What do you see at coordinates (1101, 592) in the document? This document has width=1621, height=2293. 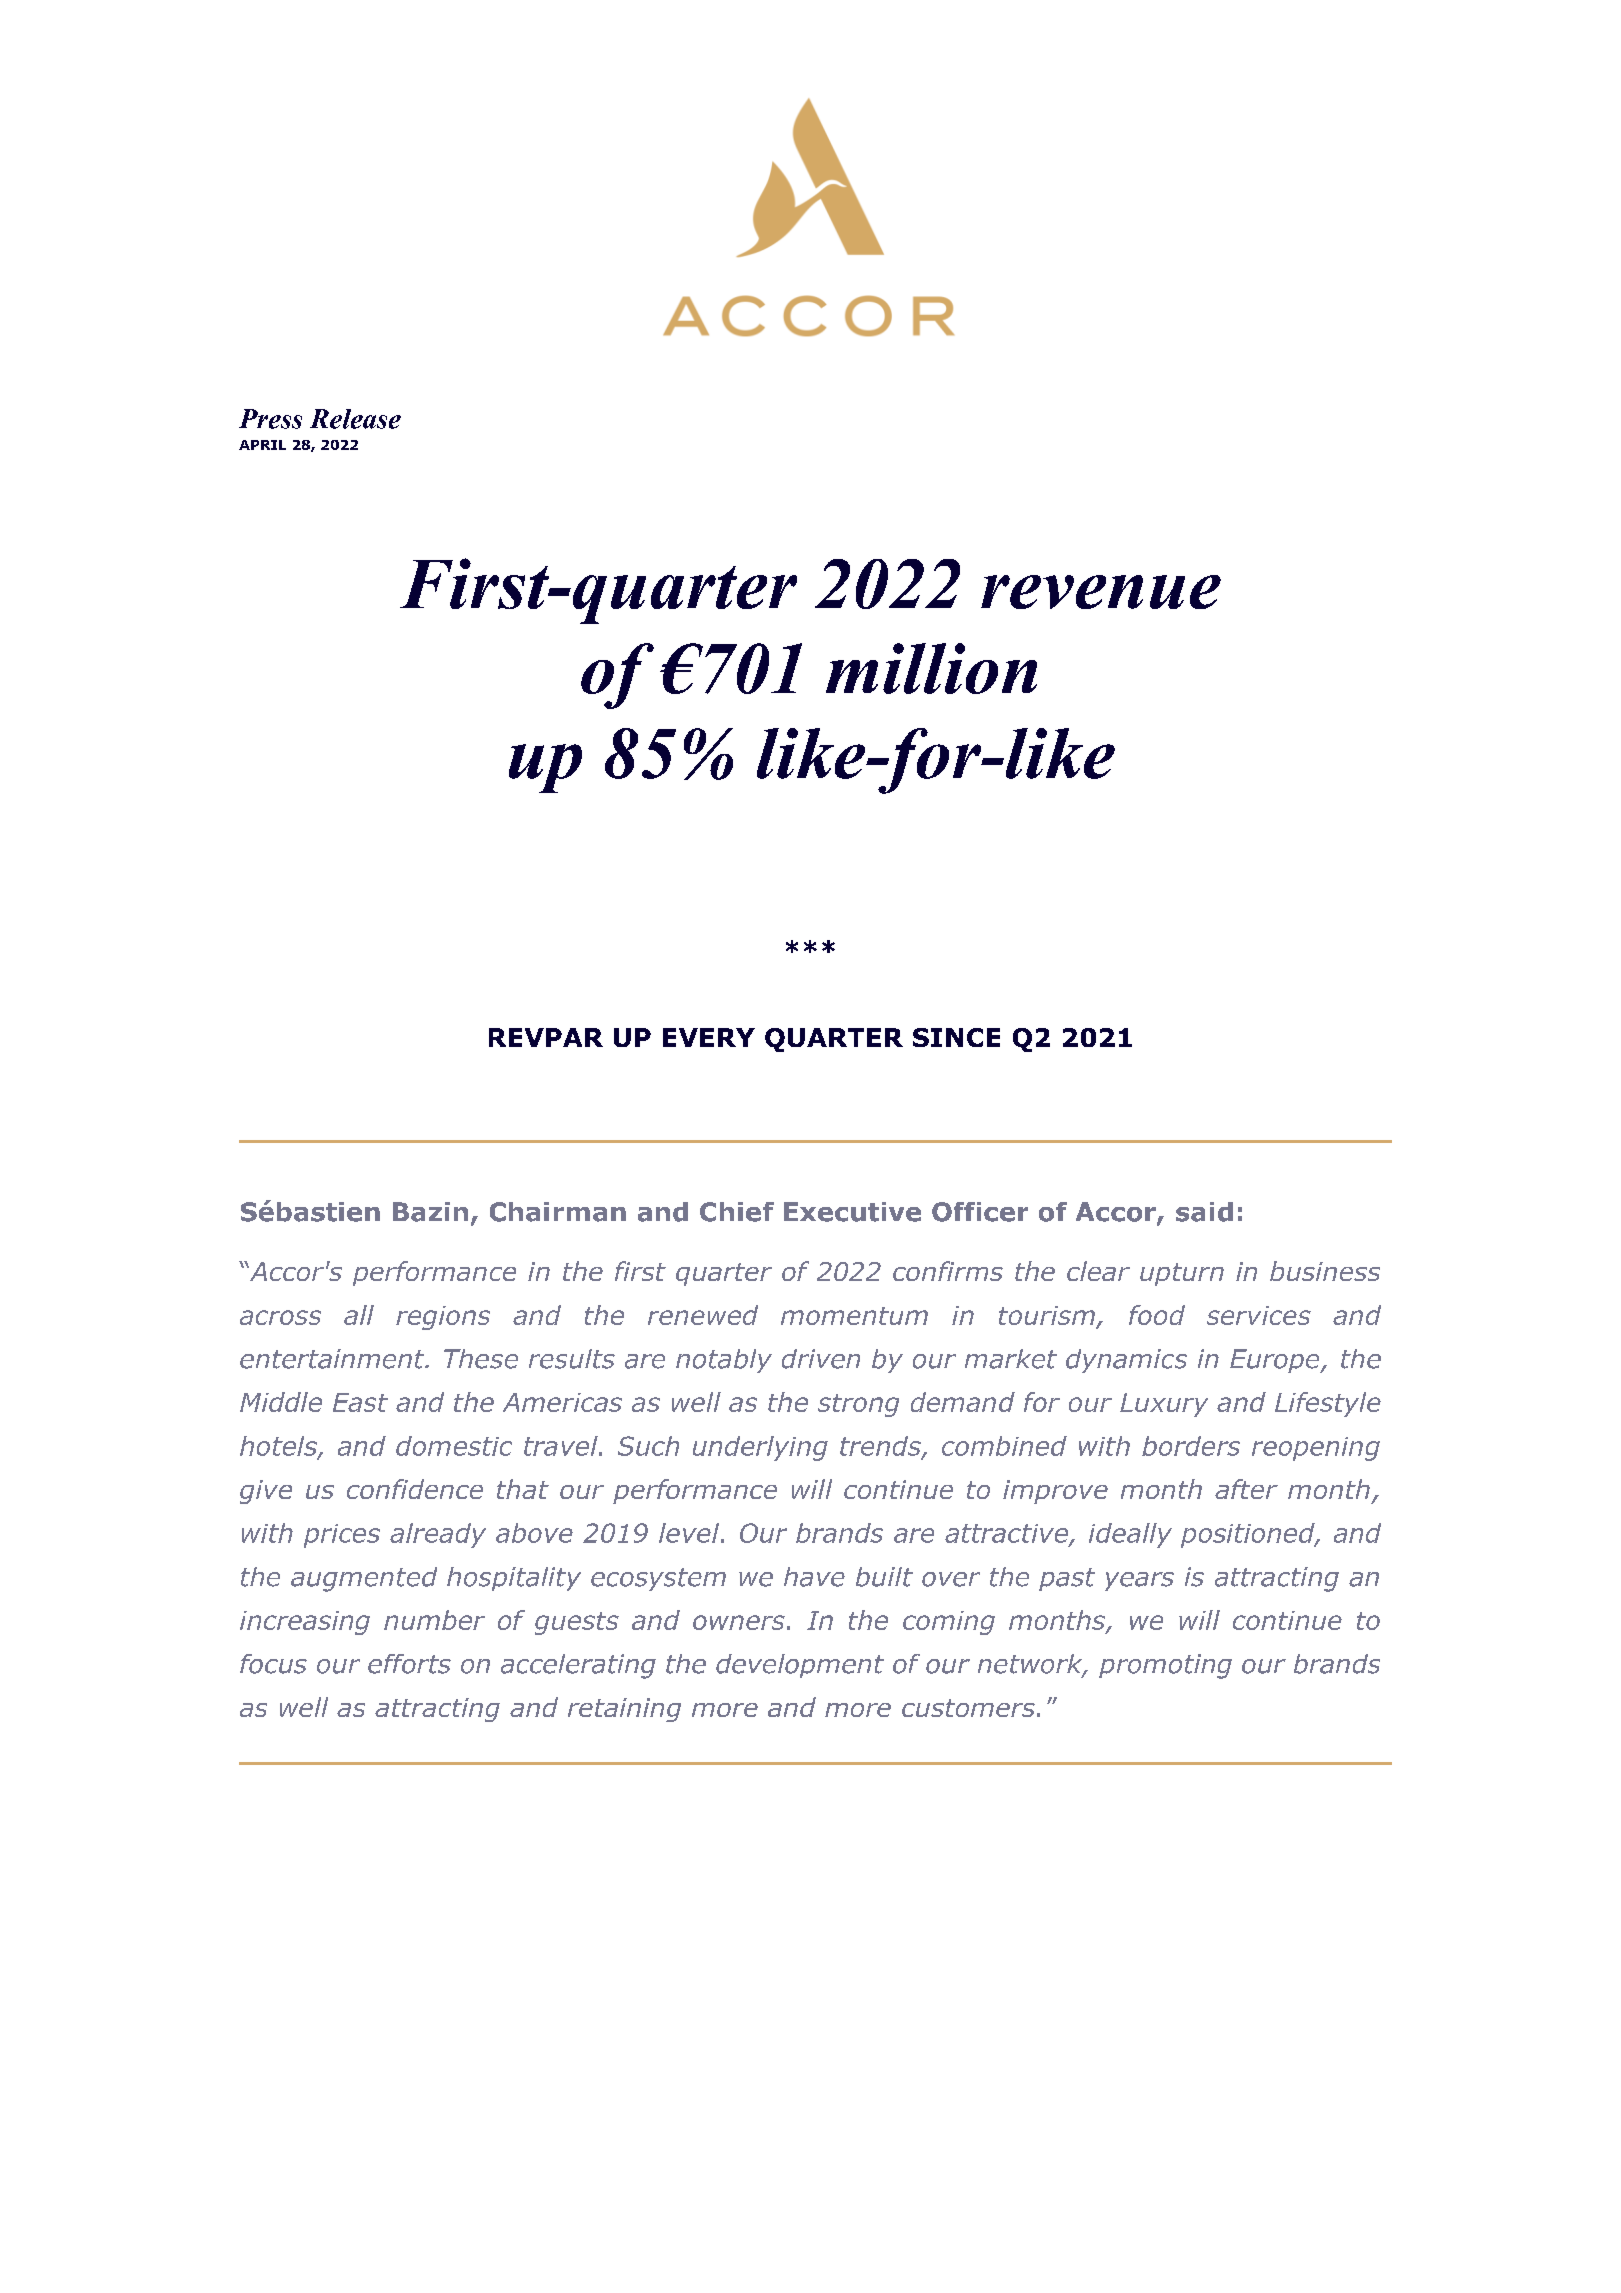 I see `revenue` at bounding box center [1101, 592].
